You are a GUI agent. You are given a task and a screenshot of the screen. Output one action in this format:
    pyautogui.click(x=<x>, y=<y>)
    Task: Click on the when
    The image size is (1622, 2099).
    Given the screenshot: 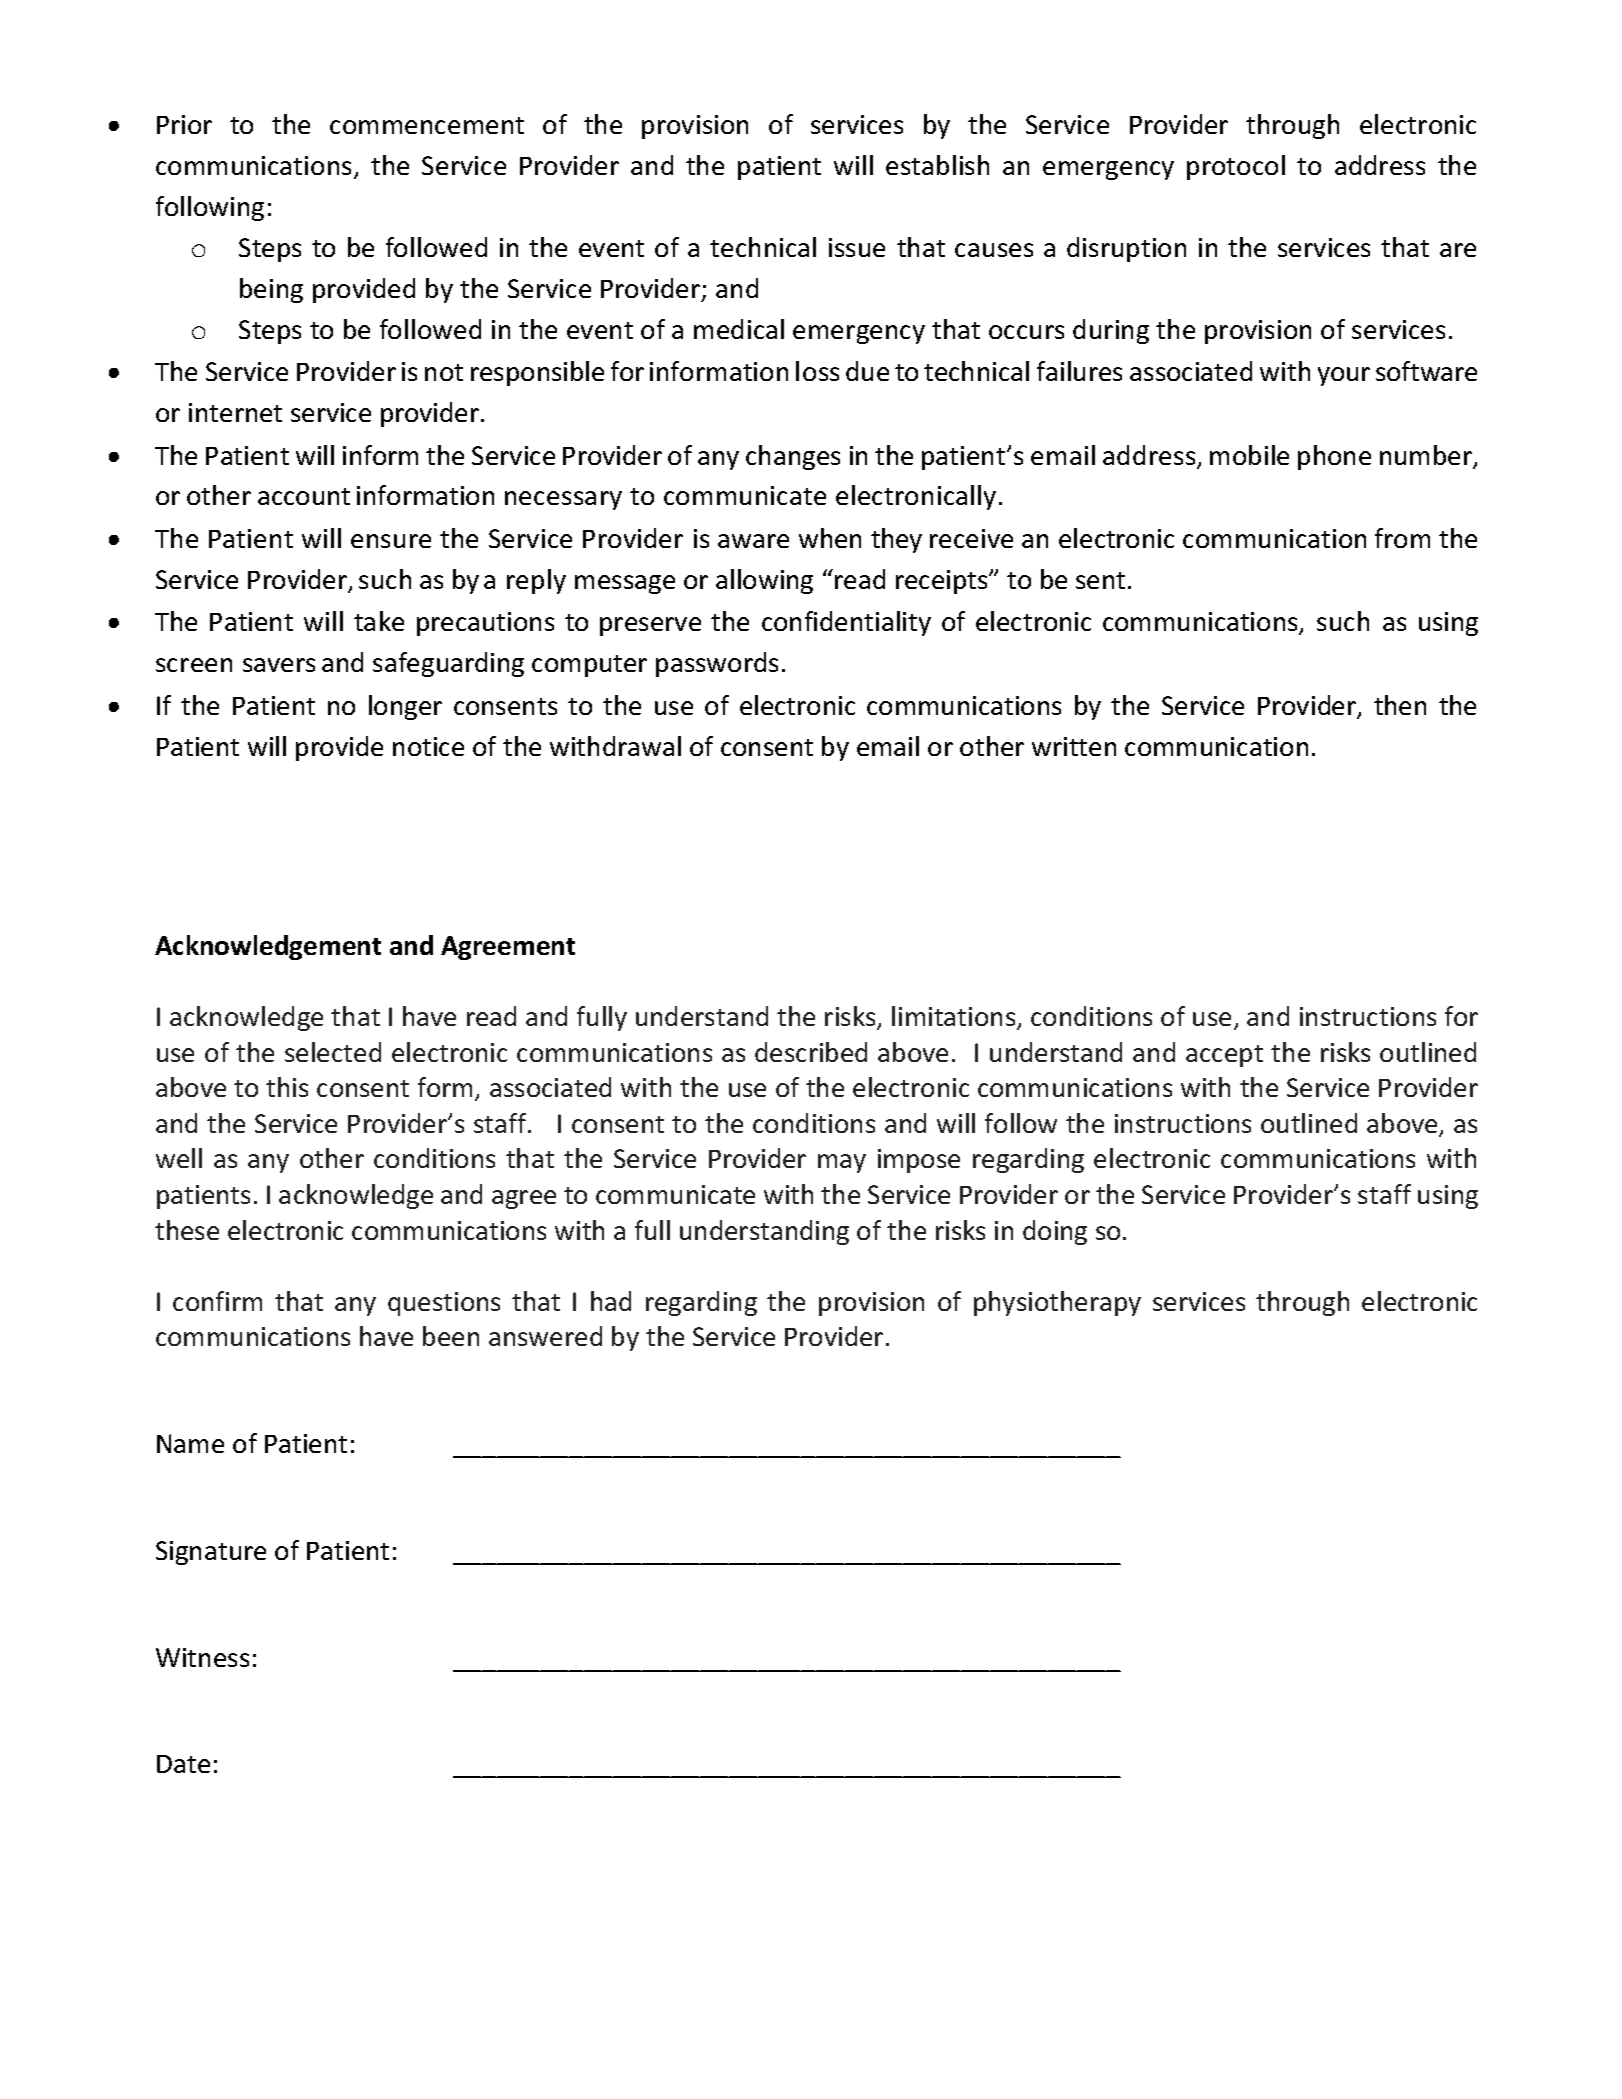 What is the action you would take?
    pyautogui.click(x=830, y=538)
